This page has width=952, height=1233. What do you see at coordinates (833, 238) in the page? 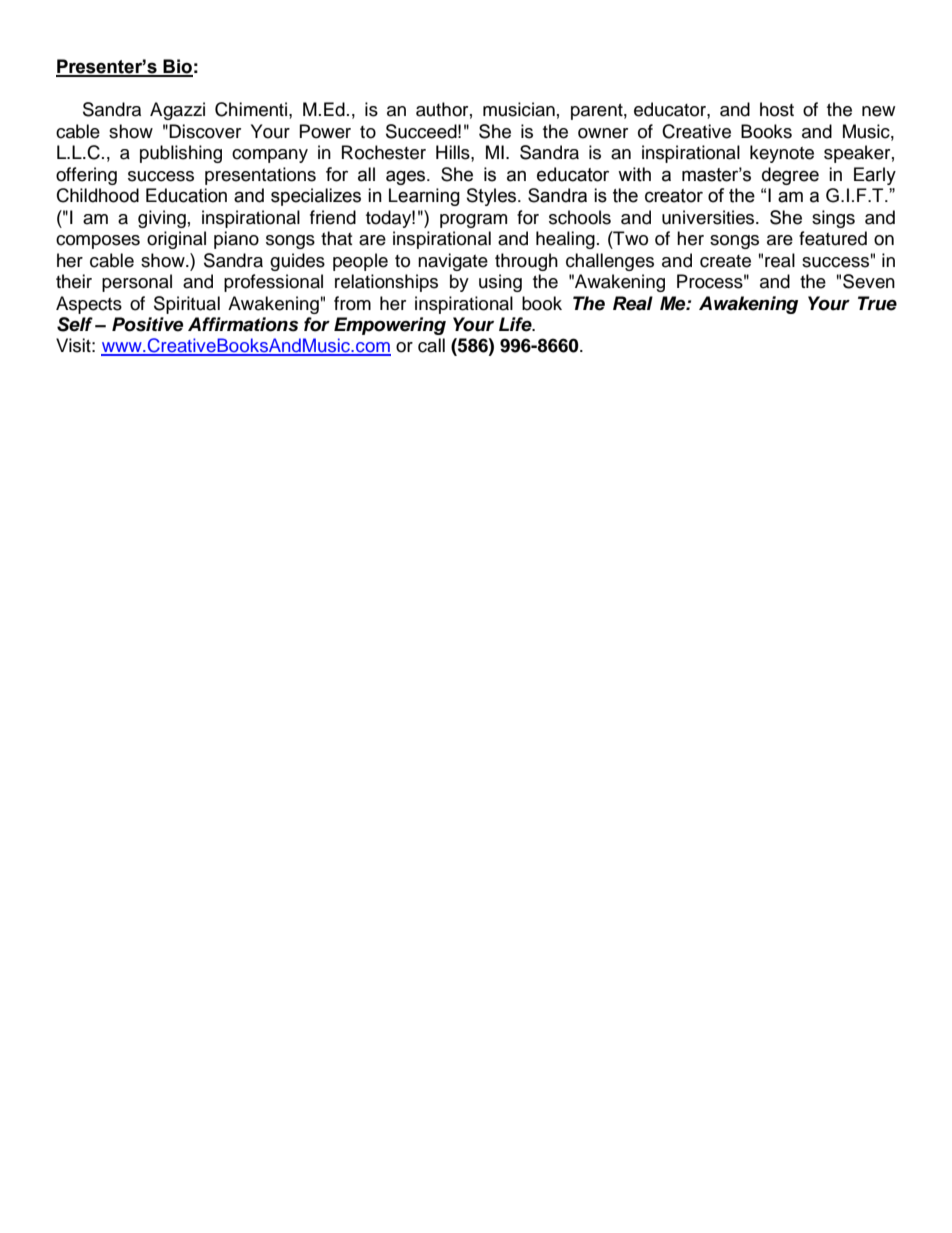
I see `featured` at bounding box center [833, 238].
